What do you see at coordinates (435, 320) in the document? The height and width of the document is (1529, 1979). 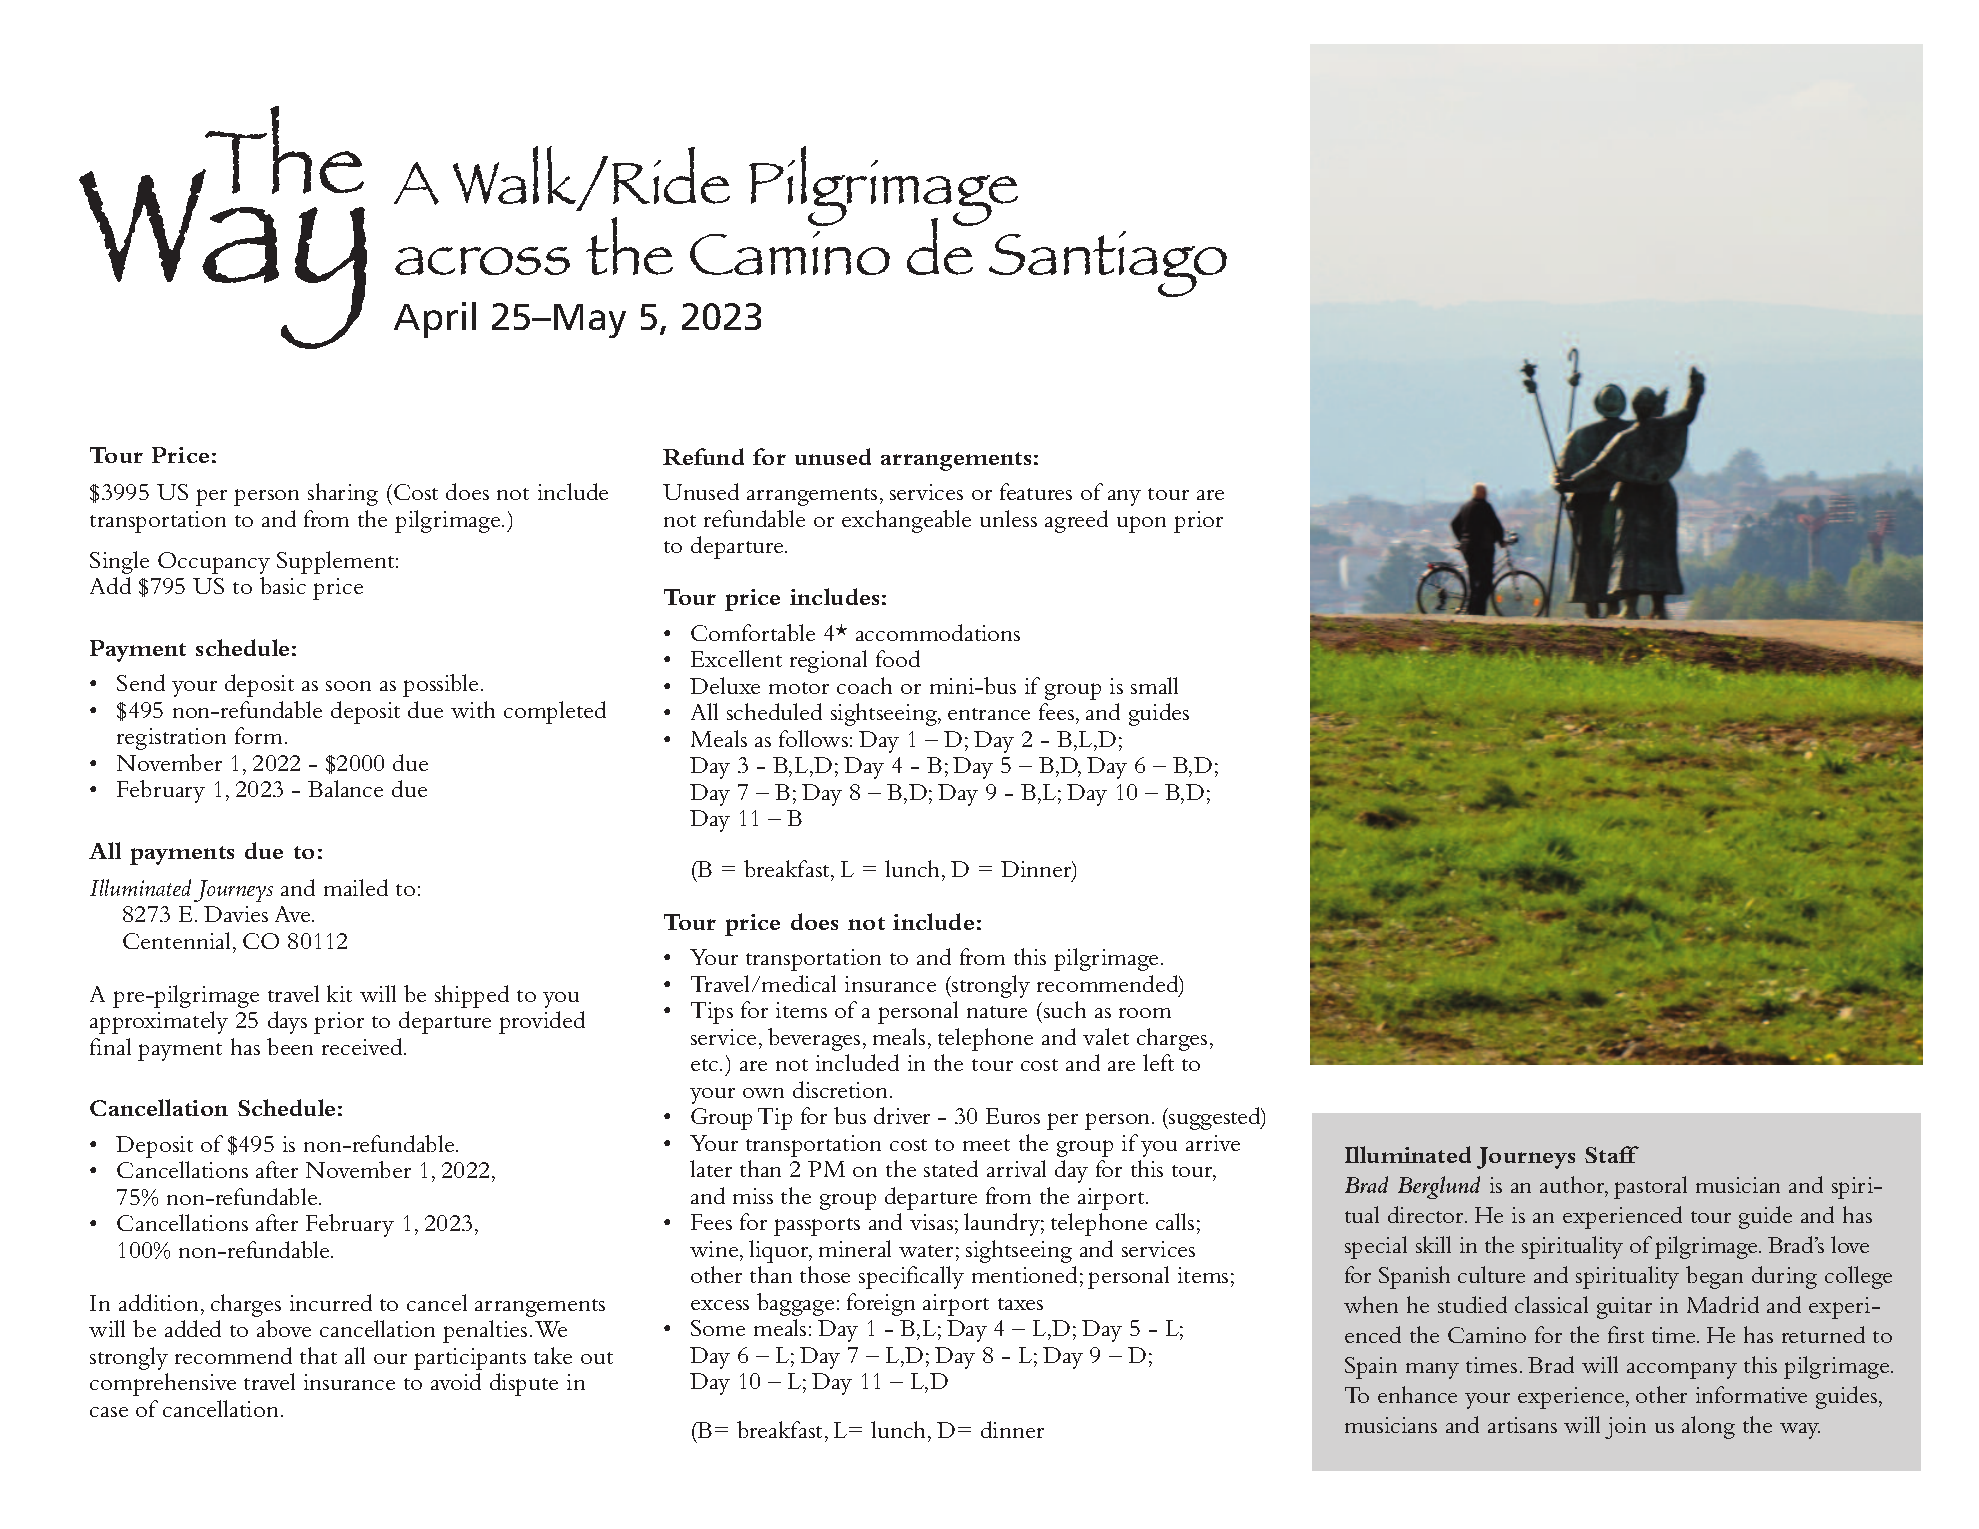 I see `April` at bounding box center [435, 320].
